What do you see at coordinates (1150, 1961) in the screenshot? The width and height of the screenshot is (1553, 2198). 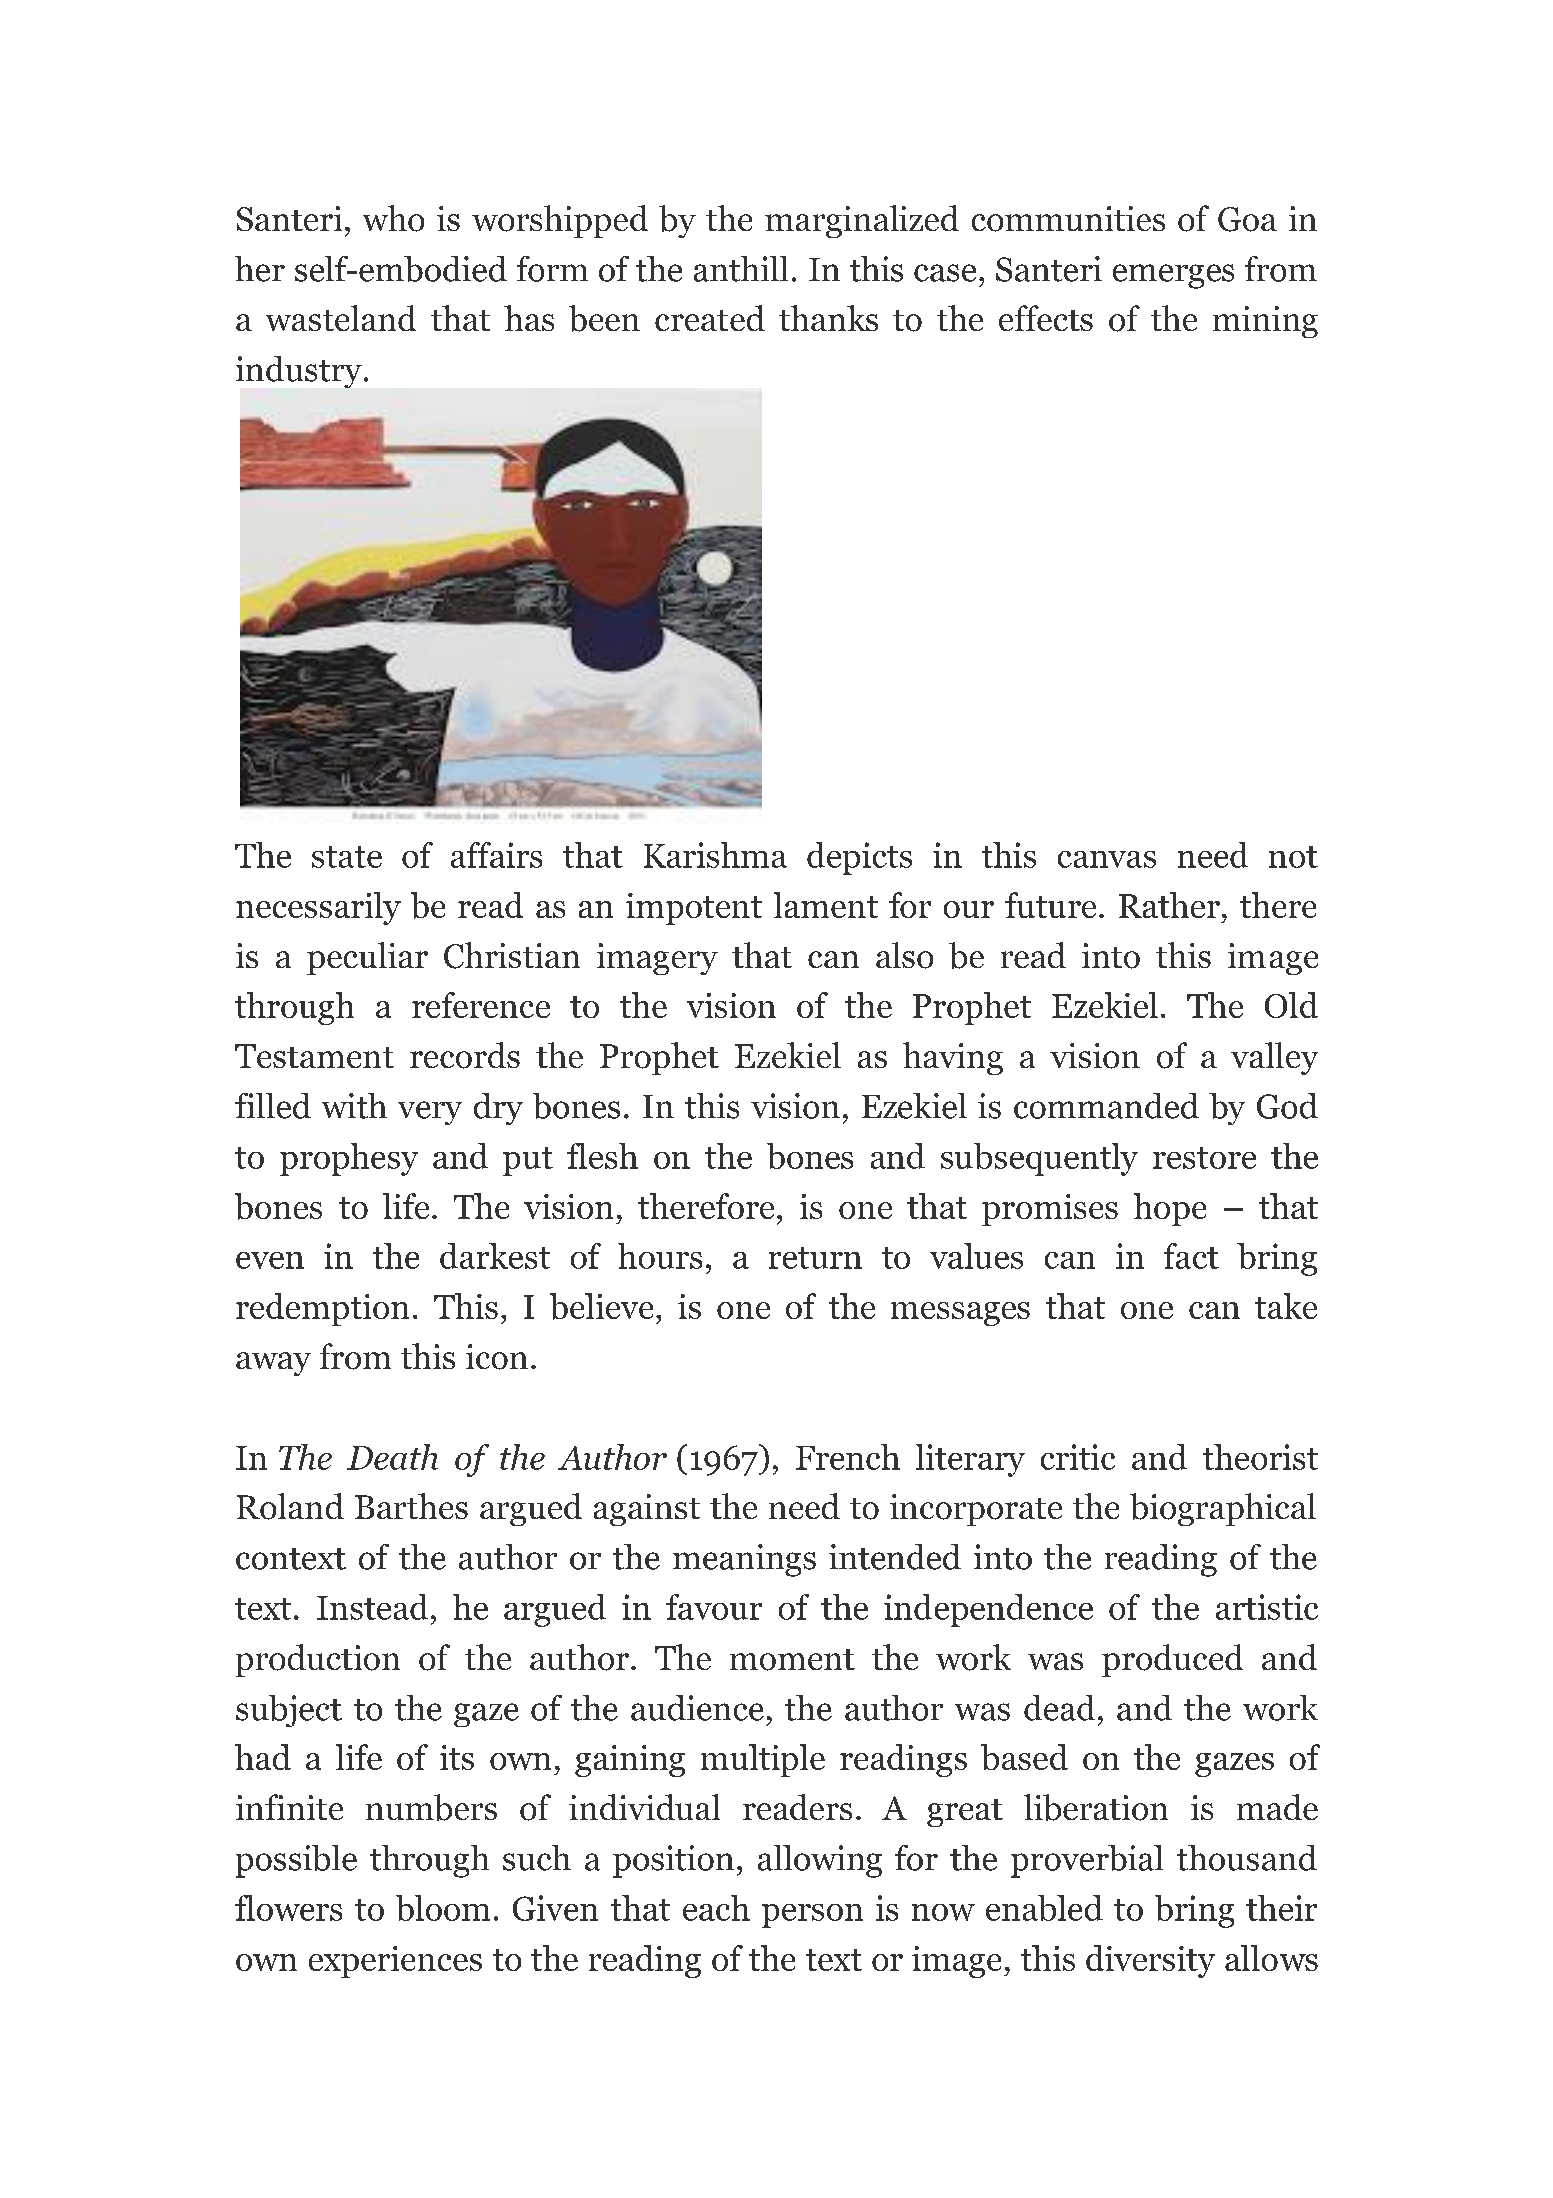 I see `diversity` at bounding box center [1150, 1961].
